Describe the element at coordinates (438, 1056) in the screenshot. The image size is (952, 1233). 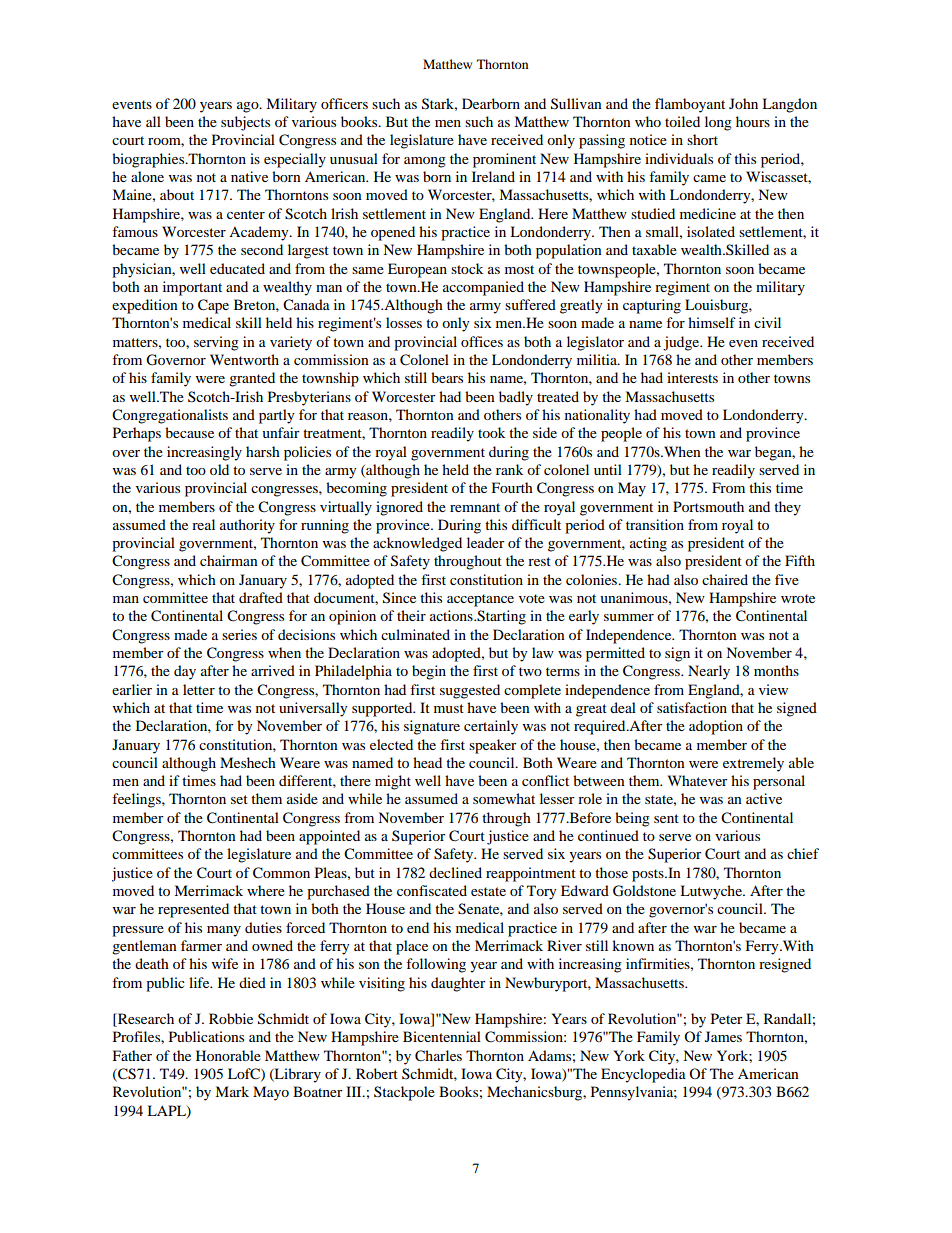
I see `Charles` at that location.
